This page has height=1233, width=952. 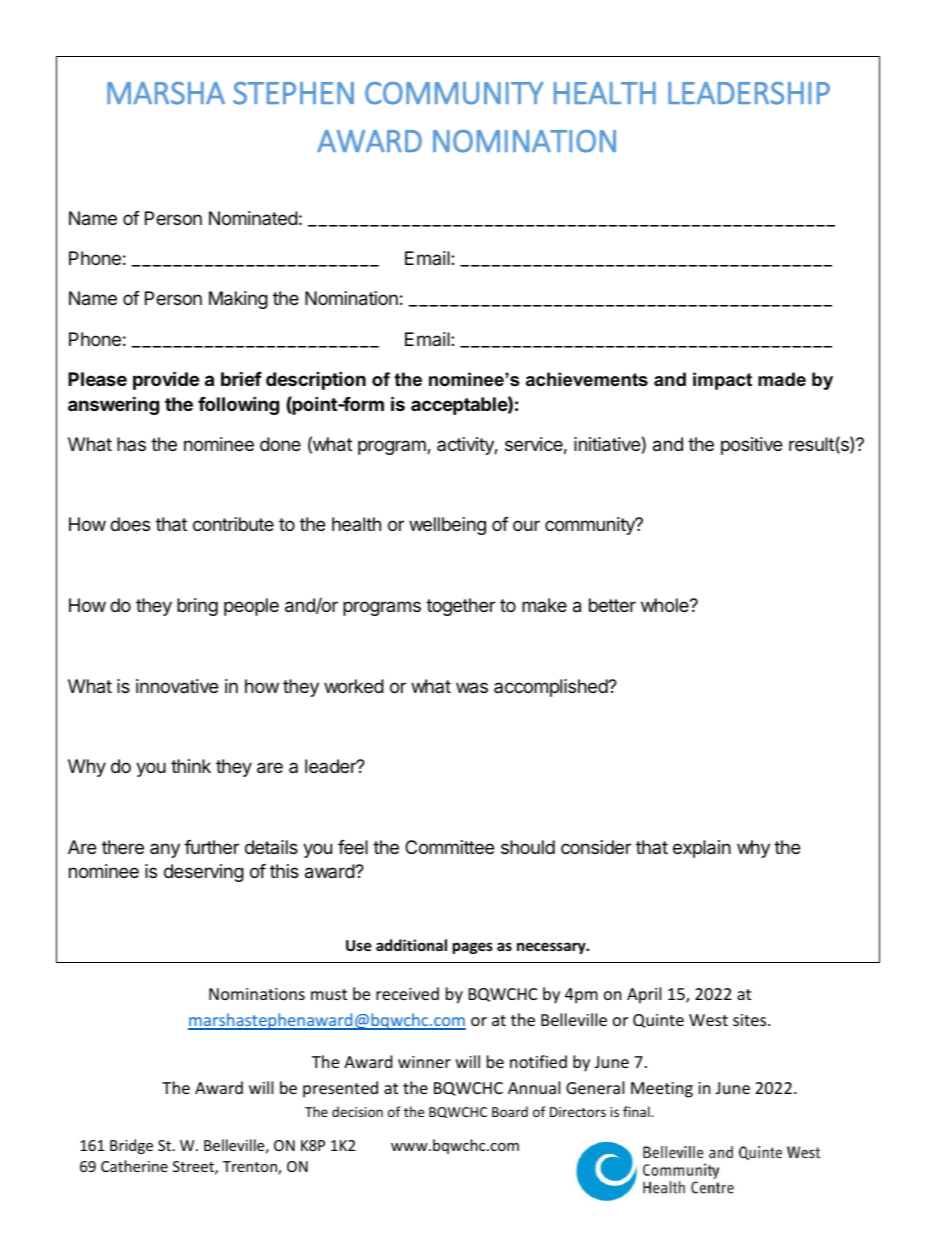 I want to click on better, so click(x=612, y=605).
